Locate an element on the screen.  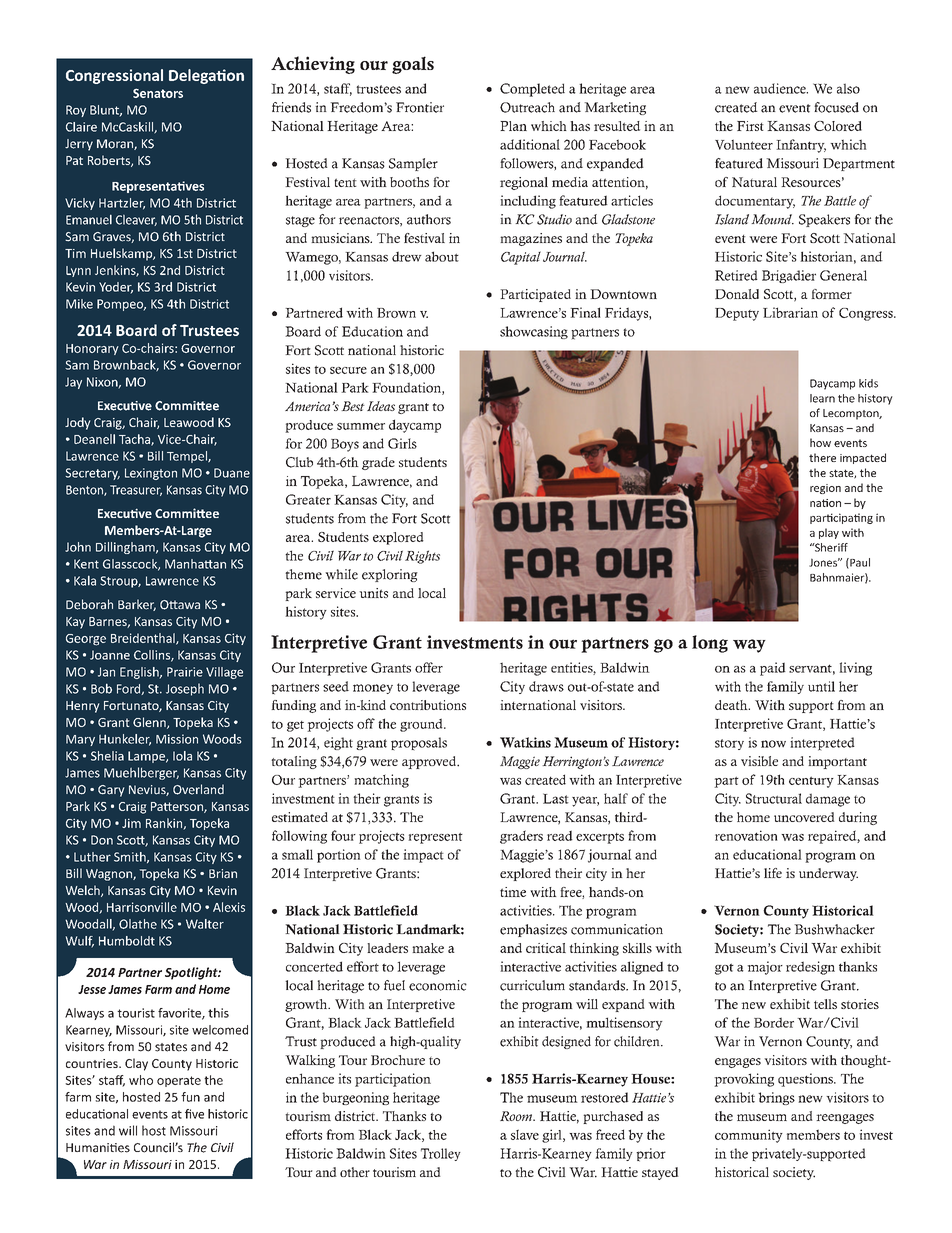
operate is located at coordinates (179, 1081).
